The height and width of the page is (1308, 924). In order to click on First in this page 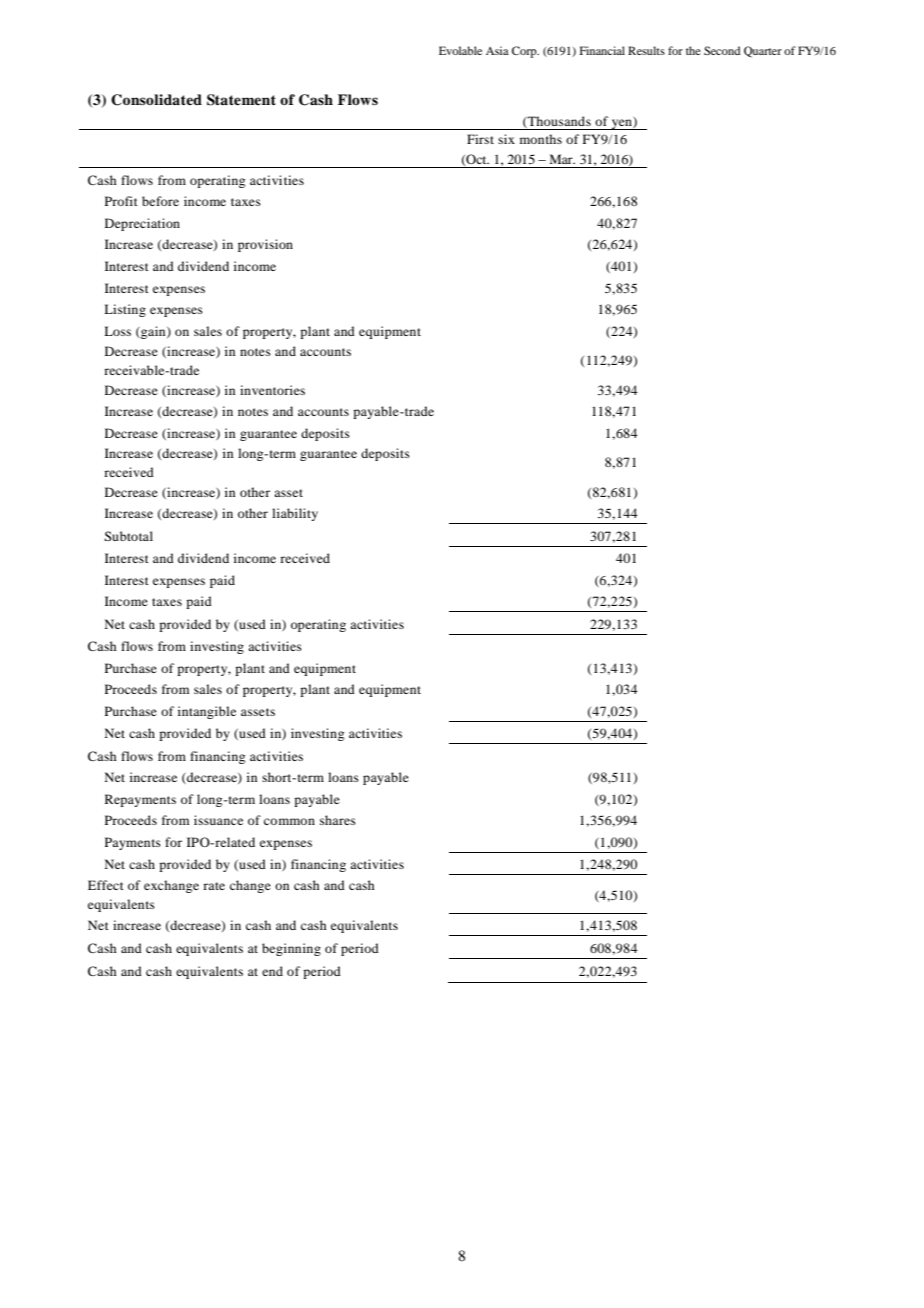, I will do `click(480, 139)`.
